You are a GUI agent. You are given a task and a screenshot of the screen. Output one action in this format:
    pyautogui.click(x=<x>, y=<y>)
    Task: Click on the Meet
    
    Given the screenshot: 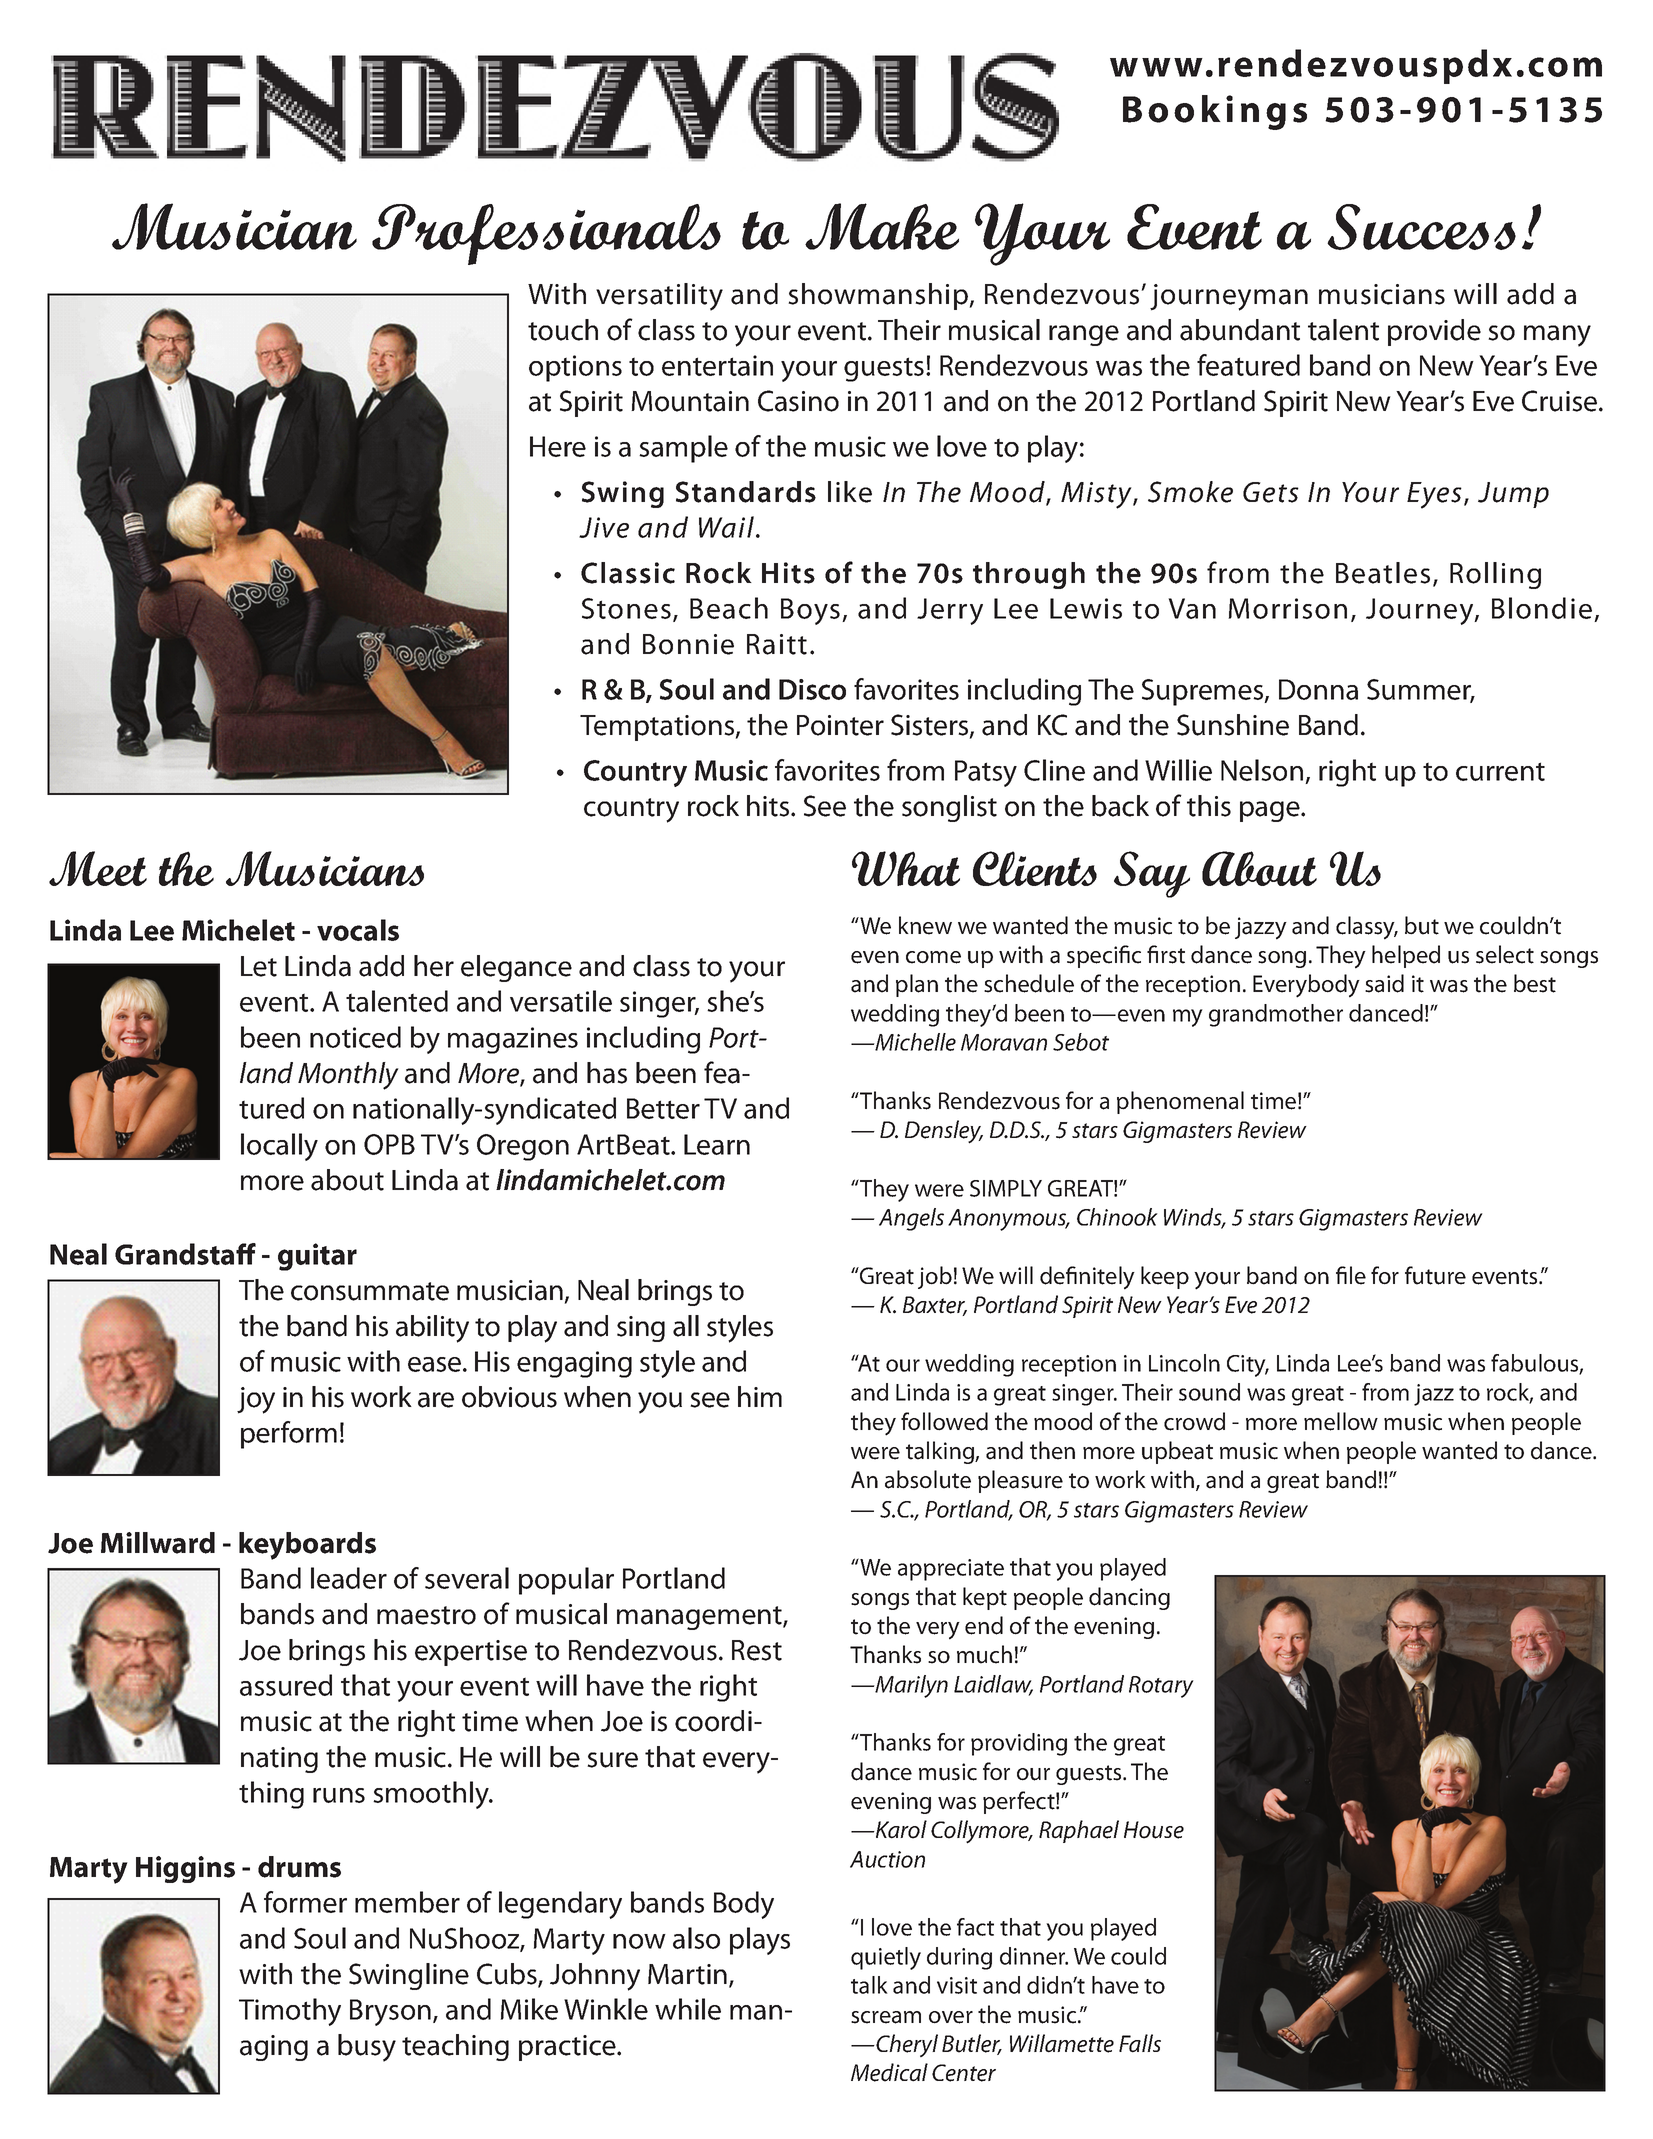 What is the action you would take?
    pyautogui.click(x=98, y=868)
